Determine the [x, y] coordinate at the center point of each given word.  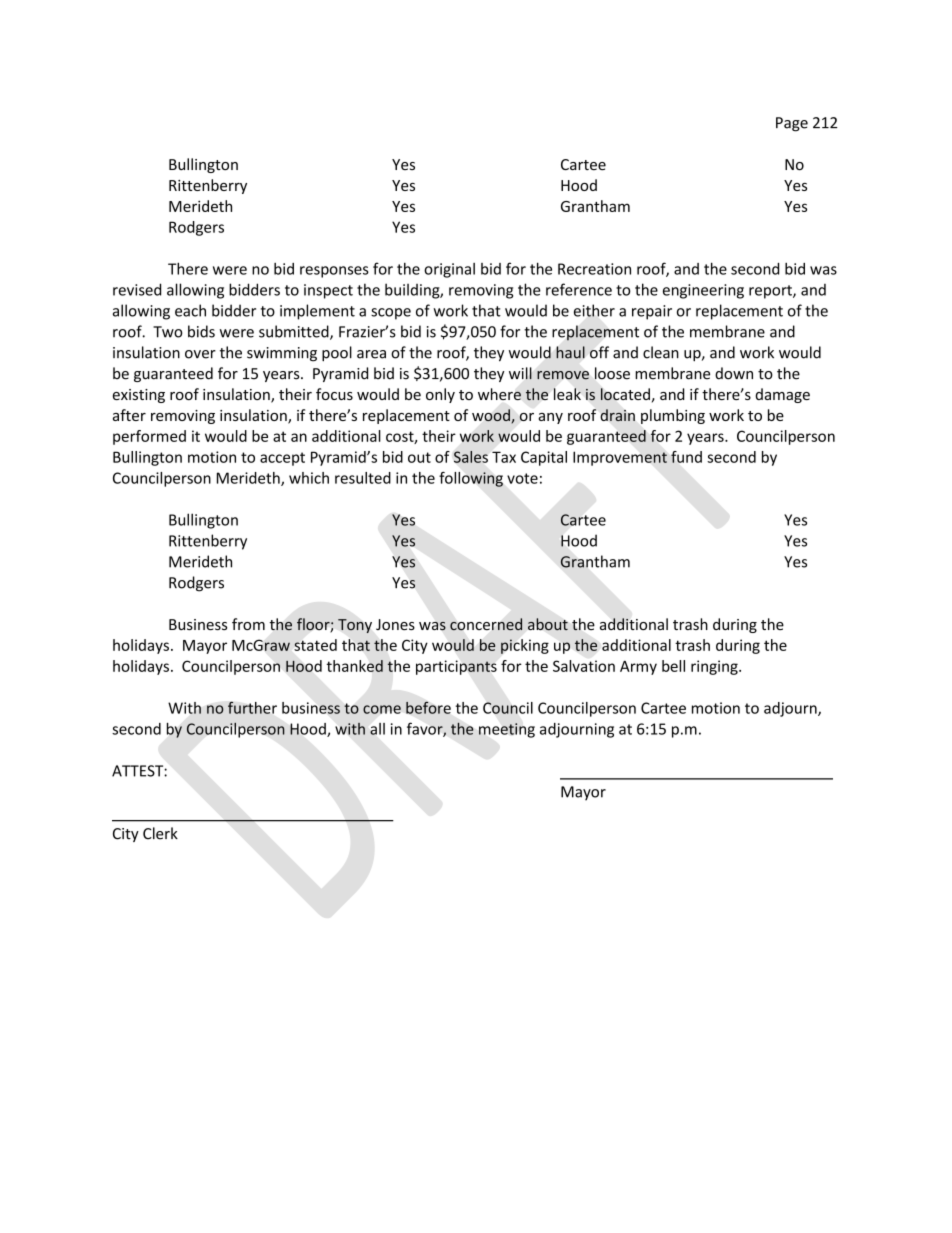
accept [282, 459]
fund [686, 457]
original [449, 270]
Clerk [160, 833]
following [471, 479]
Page [792, 124]
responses [334, 272]
